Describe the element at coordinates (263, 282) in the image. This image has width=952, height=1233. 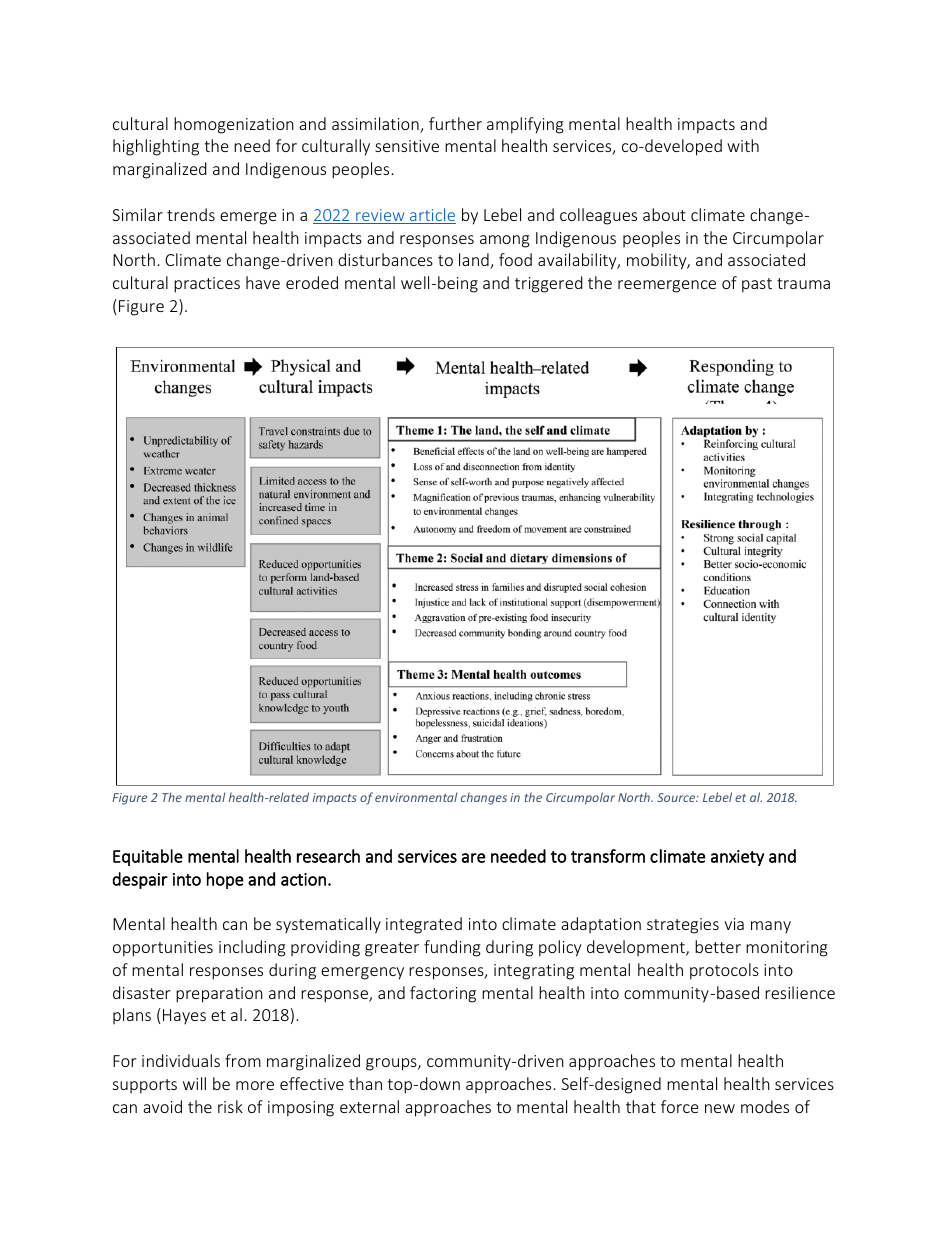
I see `have` at that location.
